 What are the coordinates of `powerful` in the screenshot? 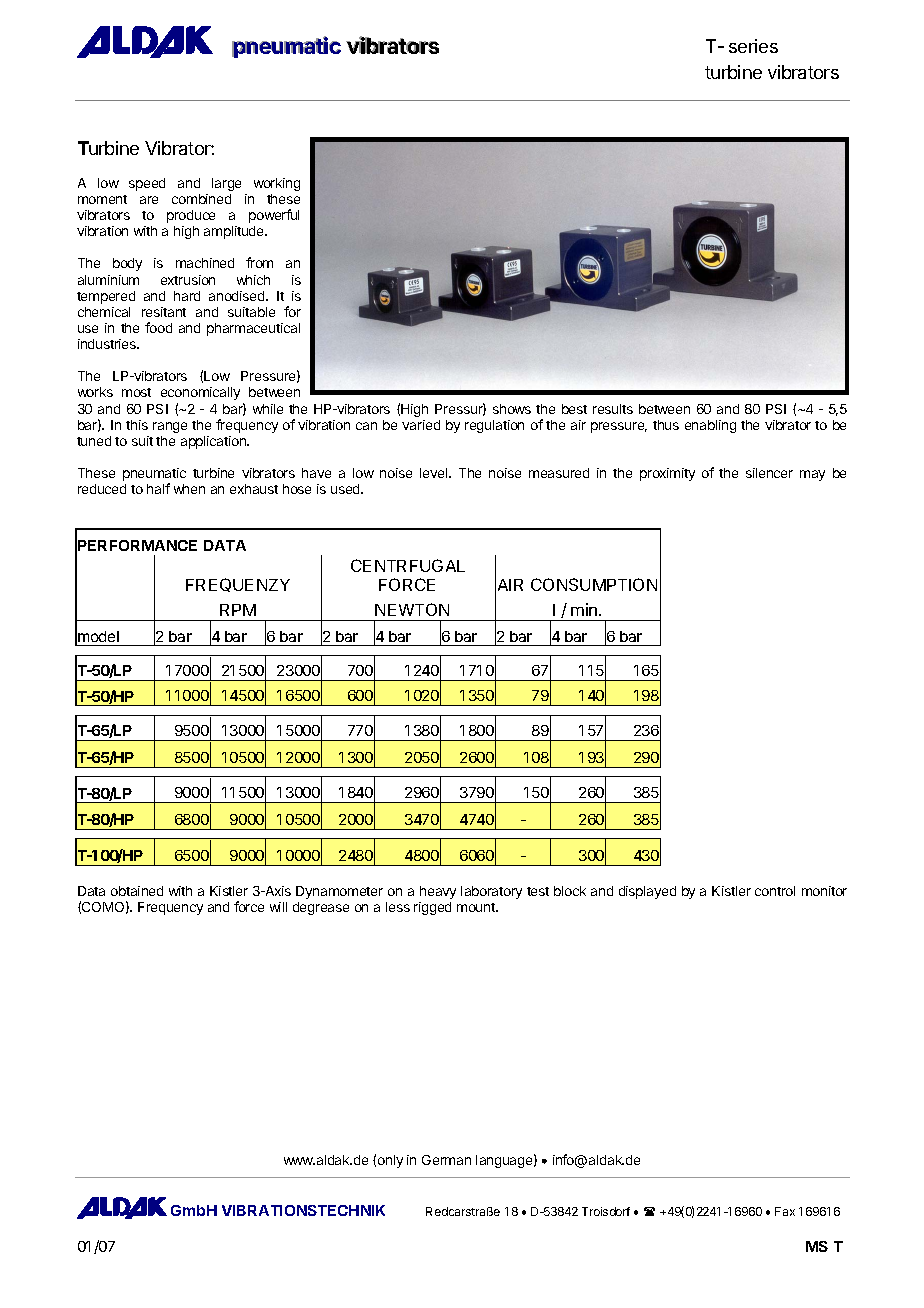 It's located at (274, 216).
